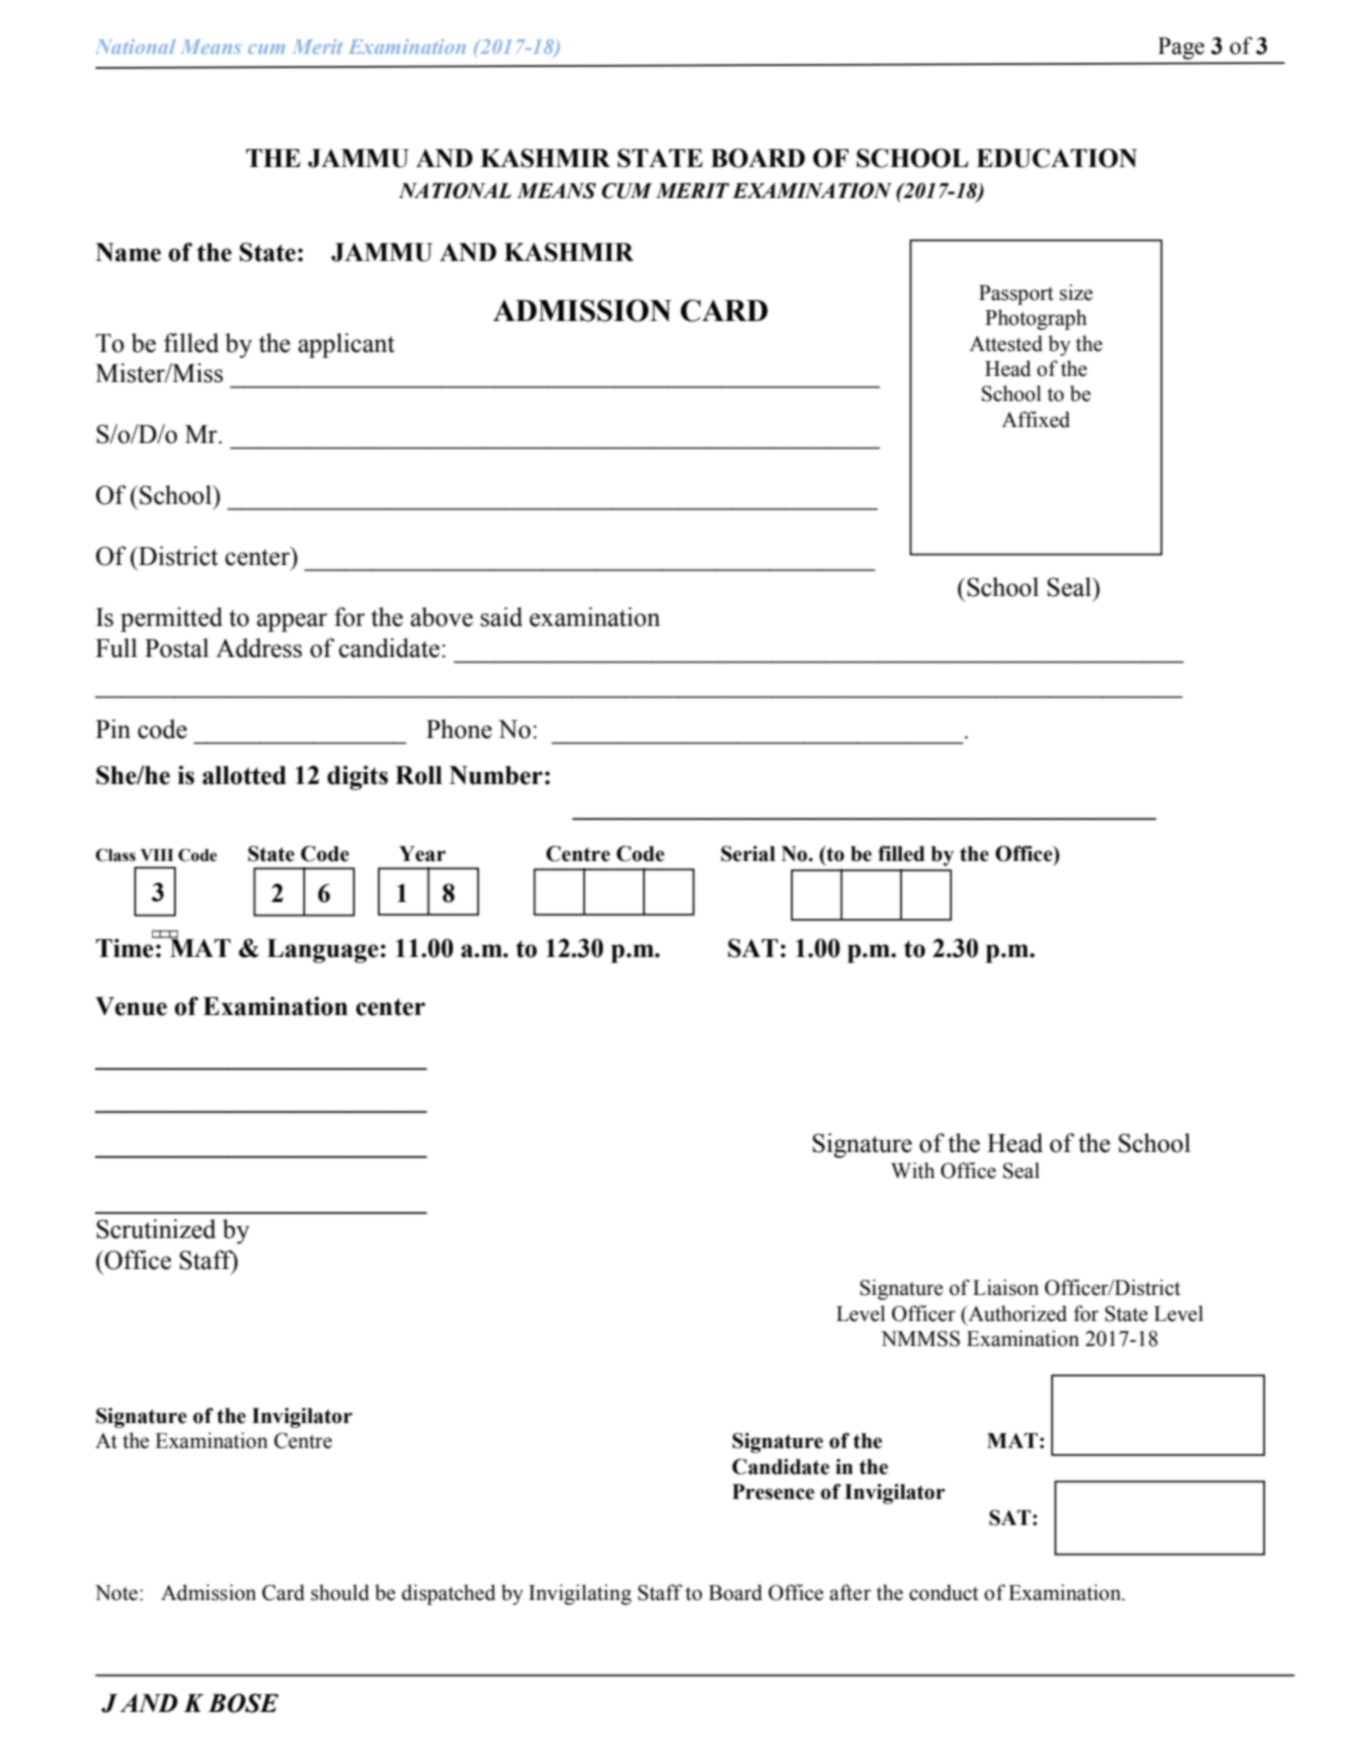 The height and width of the page is (1750, 1352). Describe the element at coordinates (322, 951) in the page. I see `Language` at that location.
